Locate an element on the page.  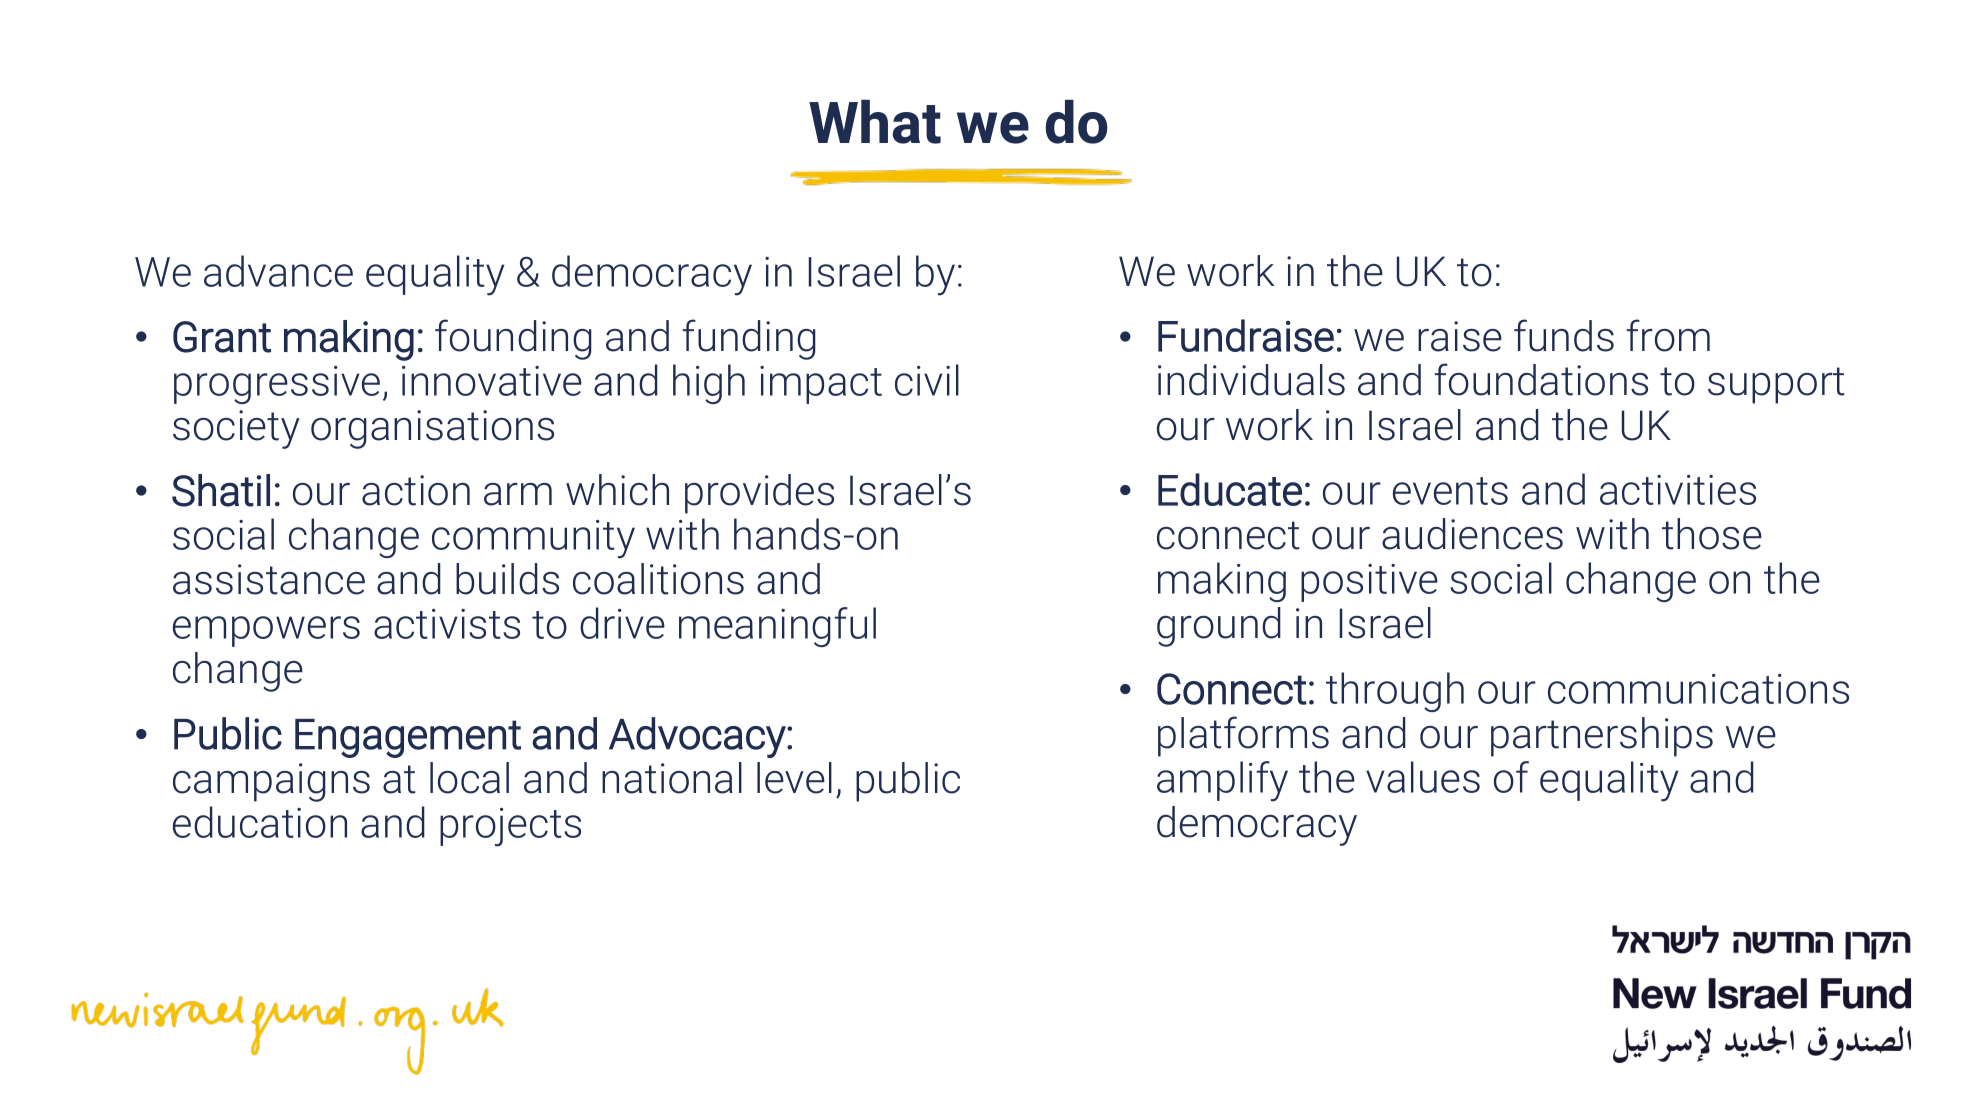
funds is located at coordinates (1564, 335).
